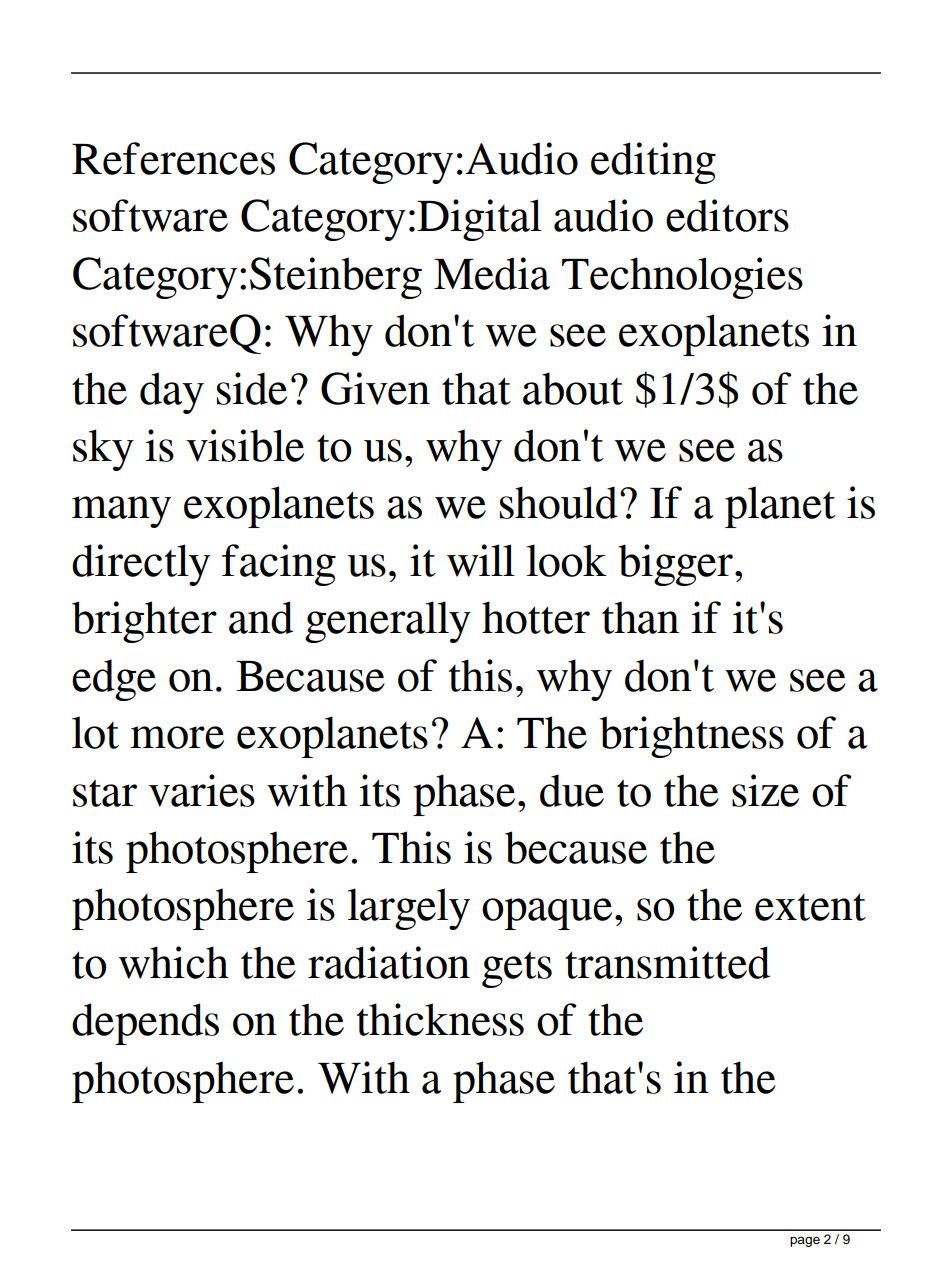 This document has width=952, height=1278. What do you see at coordinates (675, 565) in the document?
I see `bigger` at bounding box center [675, 565].
